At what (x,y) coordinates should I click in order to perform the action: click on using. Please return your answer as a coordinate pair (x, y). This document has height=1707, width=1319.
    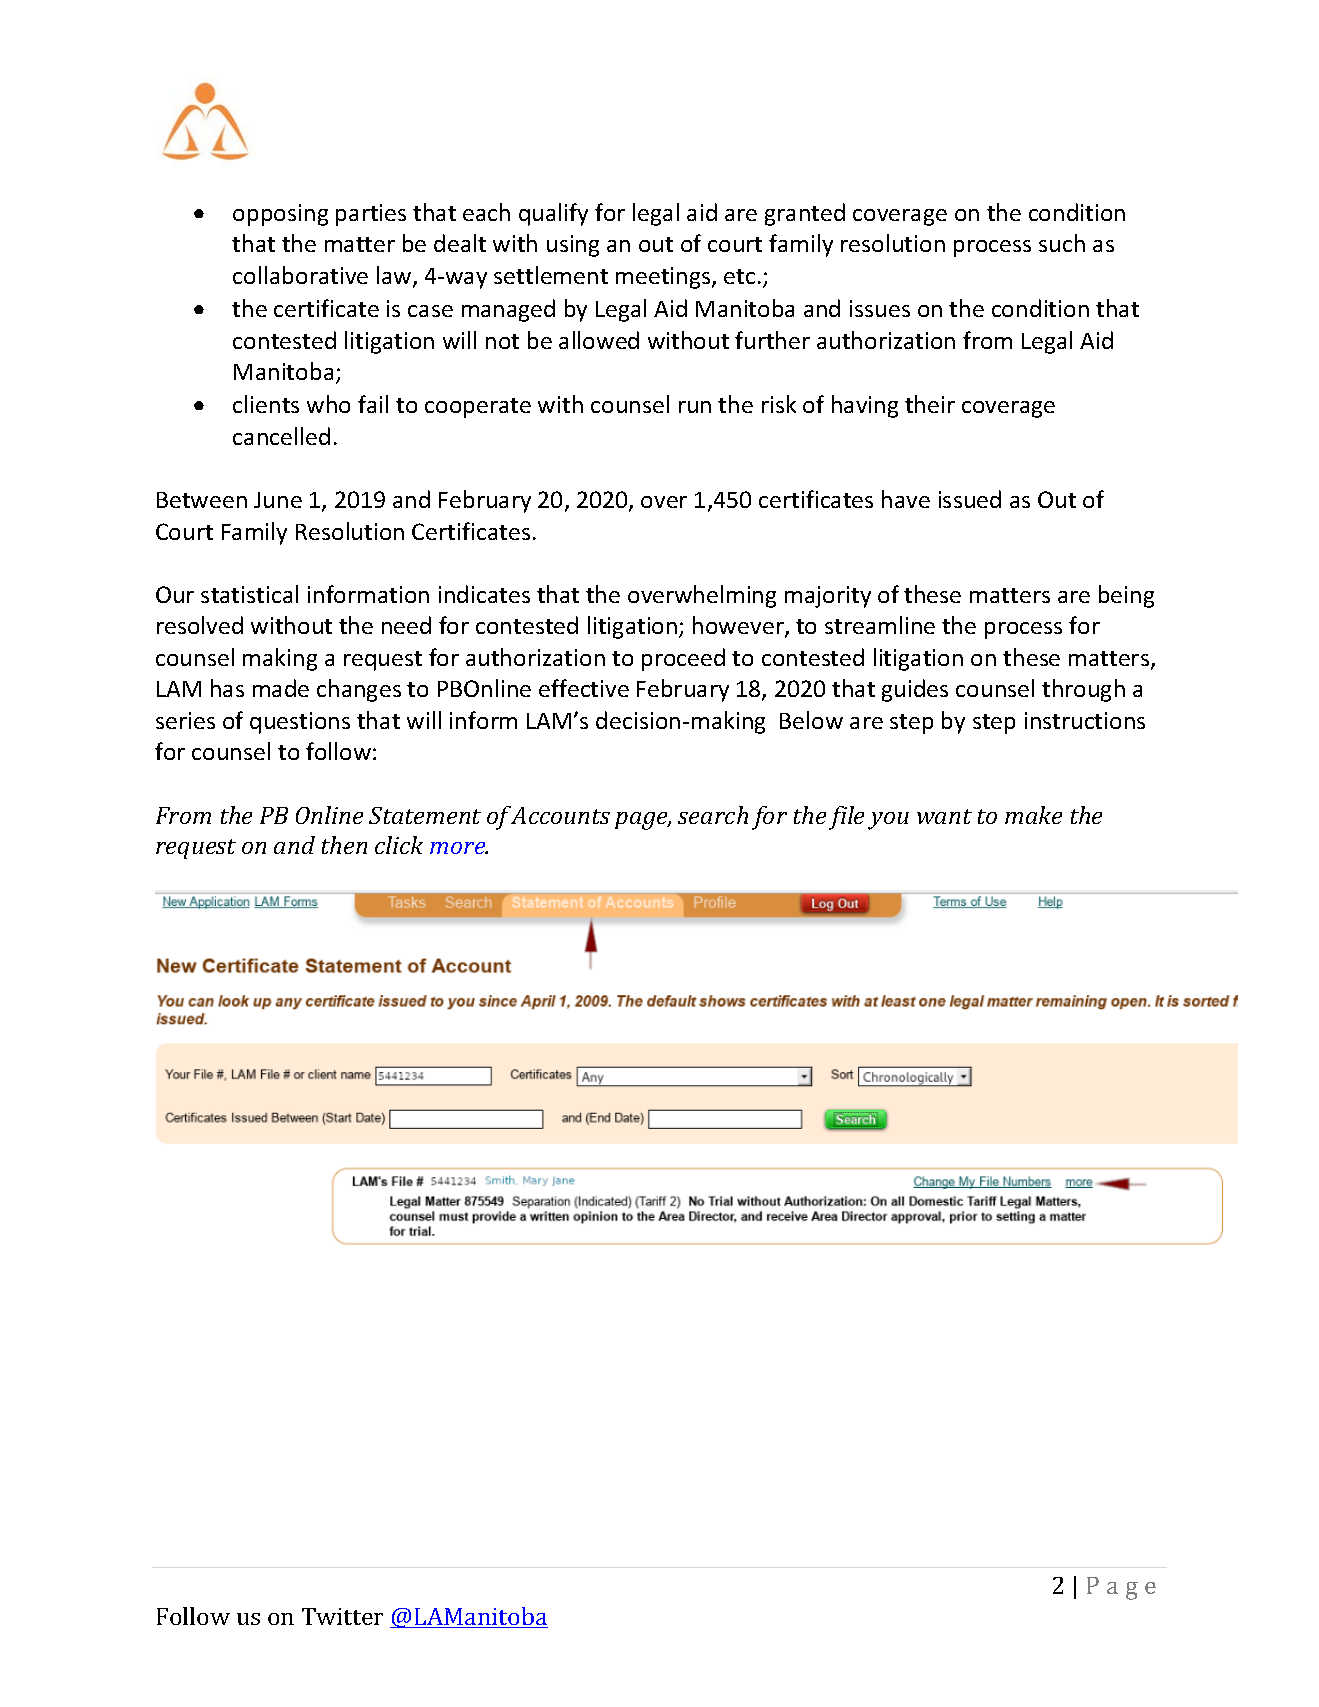
    Looking at the image, I should click on (573, 246).
